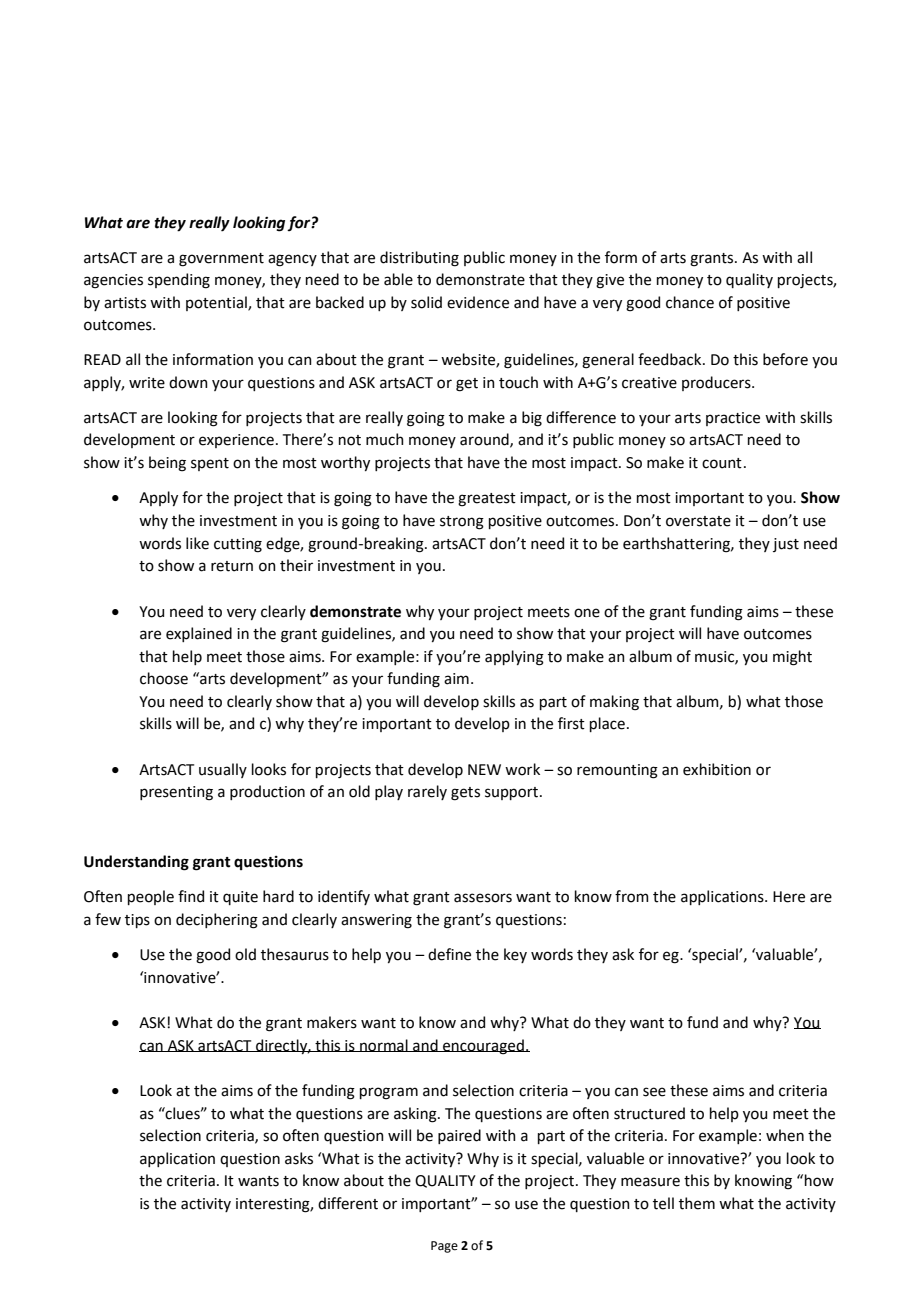  Describe the element at coordinates (191, 896) in the document. I see `find` at that location.
